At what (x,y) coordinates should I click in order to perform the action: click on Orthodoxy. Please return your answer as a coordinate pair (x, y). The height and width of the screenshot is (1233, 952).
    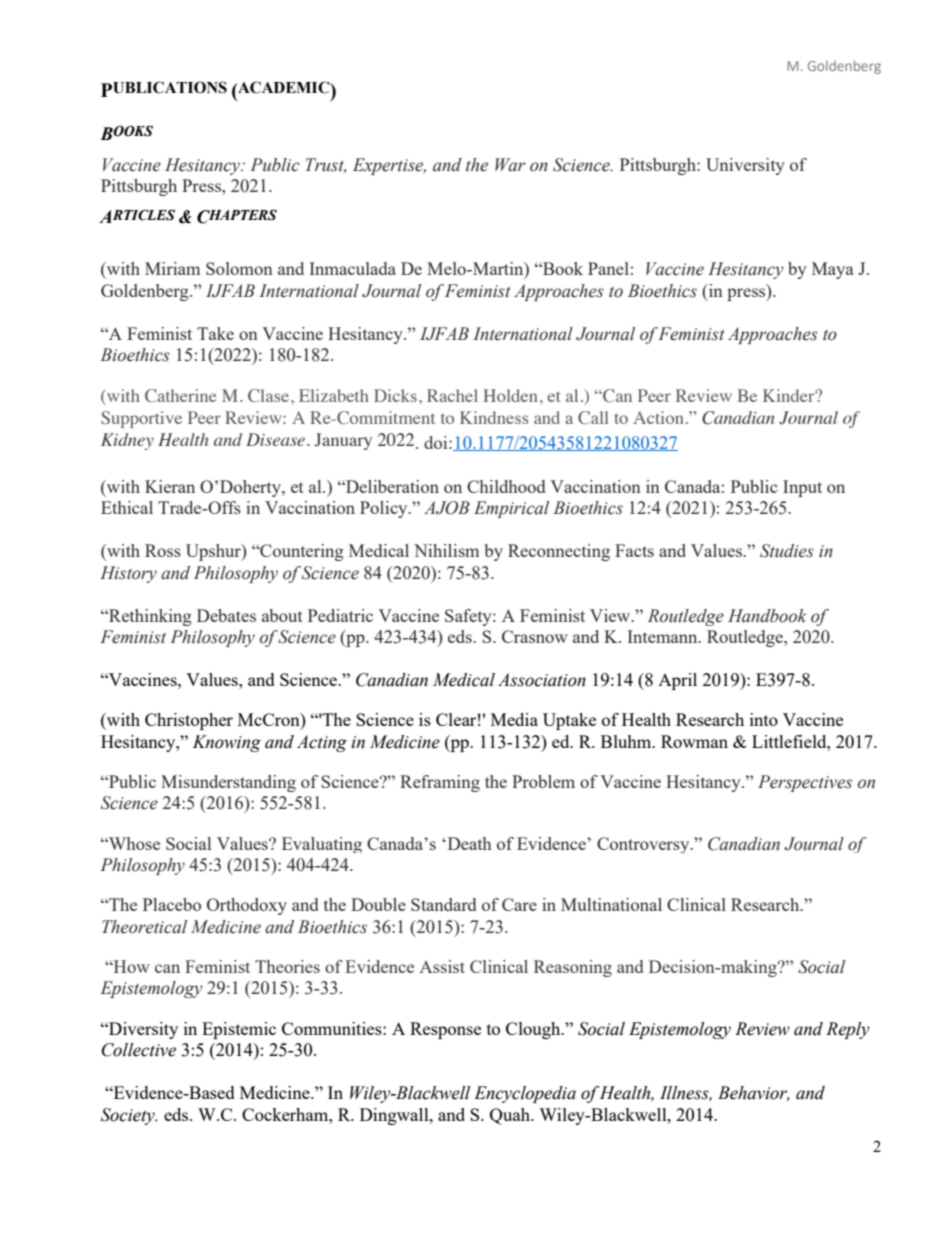
    Looking at the image, I should click on (247, 906).
